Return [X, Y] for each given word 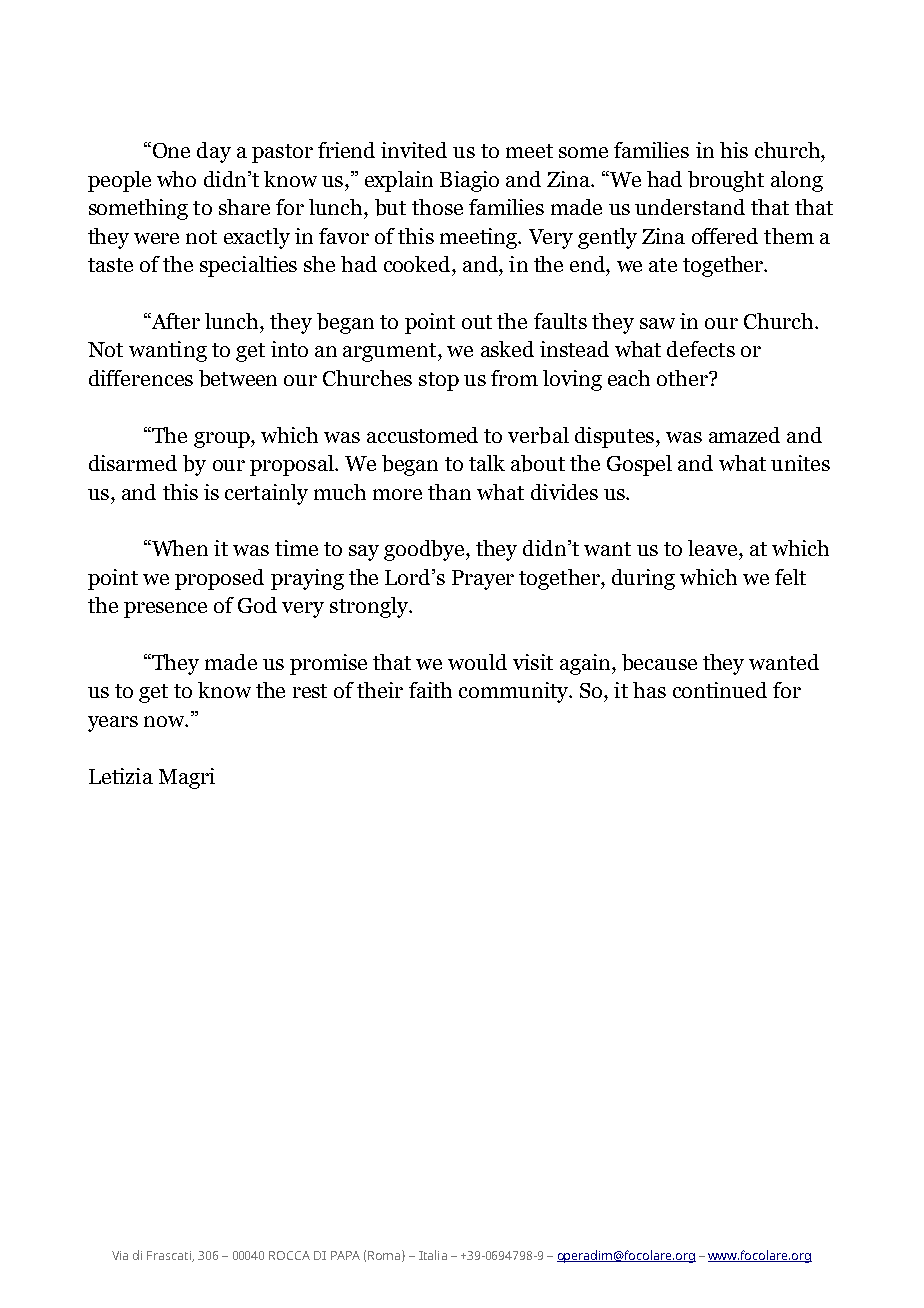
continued [720, 690]
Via [120, 1255]
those [437, 207]
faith [430, 690]
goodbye [425, 550]
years [113, 724]
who [176, 179]
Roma [385, 1256]
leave [714, 548]
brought [726, 181]
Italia [433, 1255]
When [178, 548]
